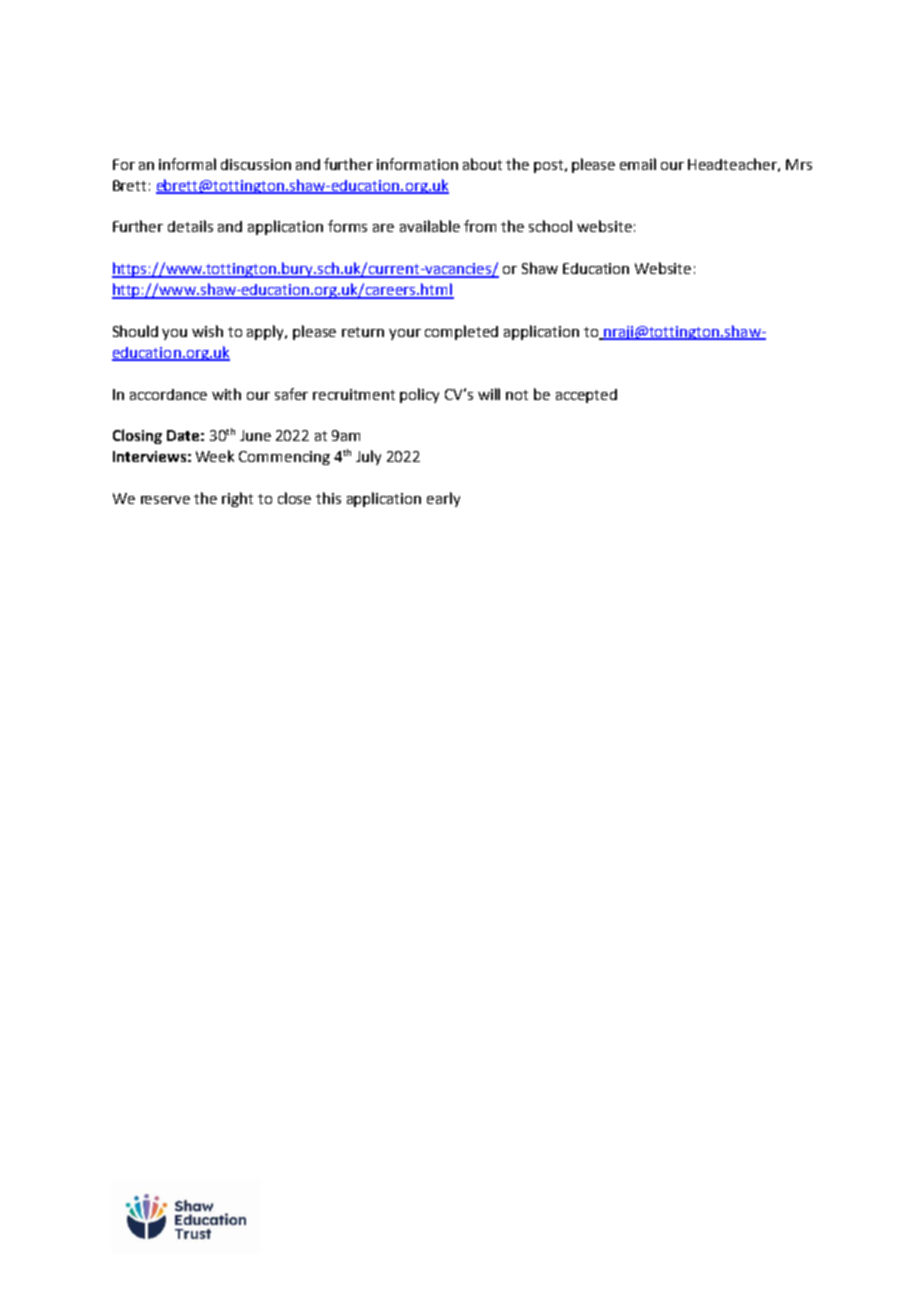 This screenshot has width=924, height=1309. Describe the element at coordinates (226, 394) in the screenshot. I see `with` at that location.
